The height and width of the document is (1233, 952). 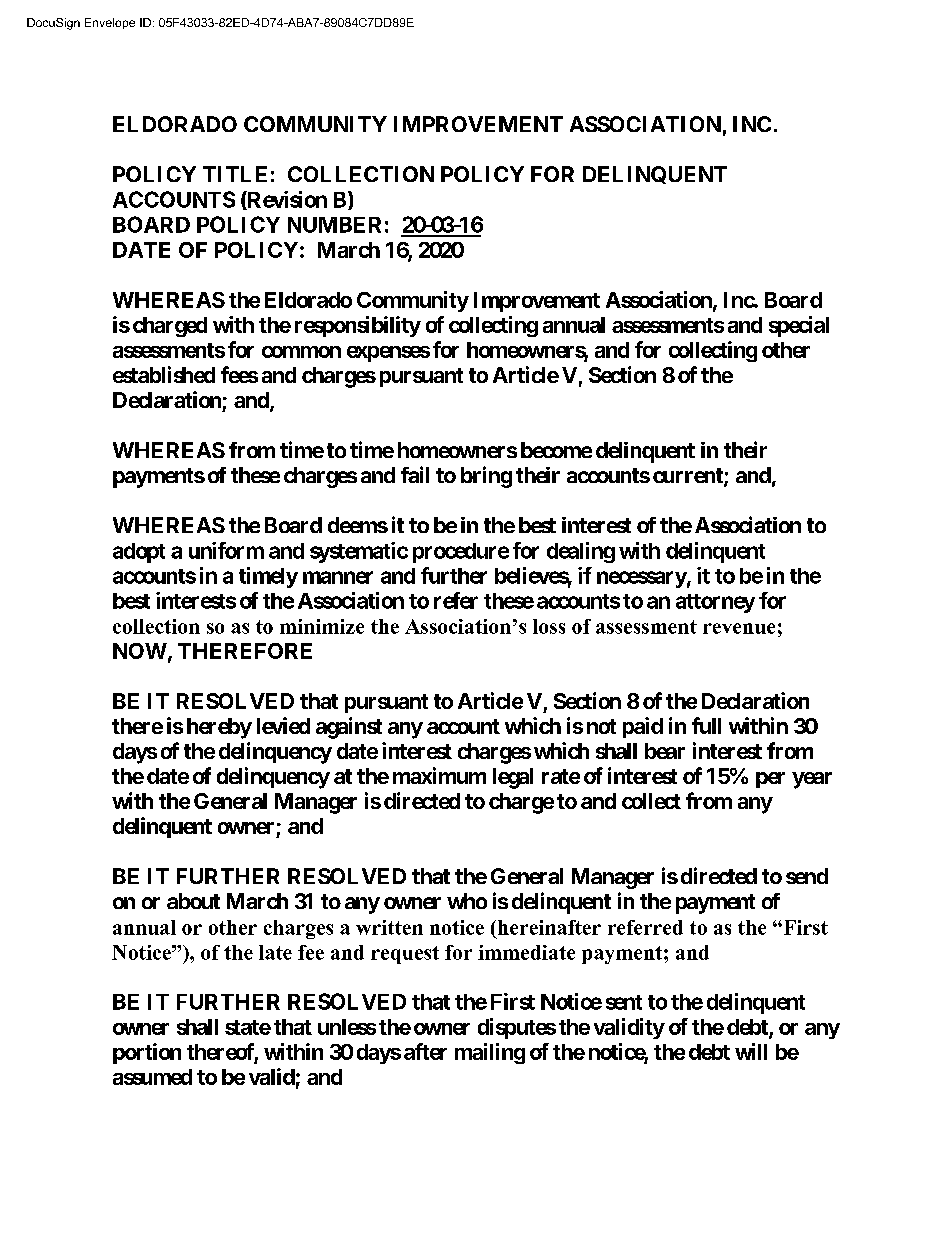 I want to click on TITLE, so click(x=235, y=174).
